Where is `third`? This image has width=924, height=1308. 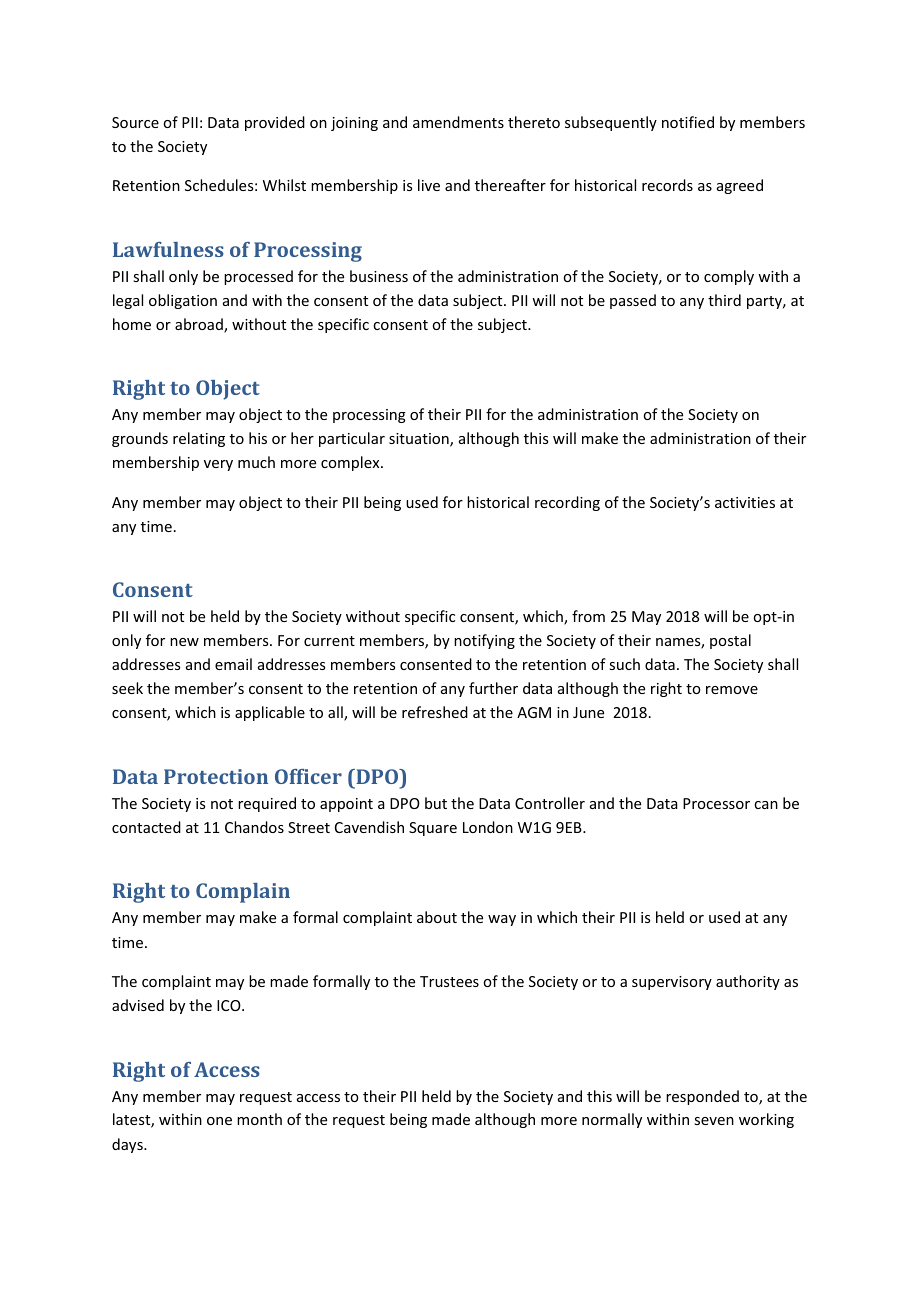 third is located at coordinates (724, 300).
